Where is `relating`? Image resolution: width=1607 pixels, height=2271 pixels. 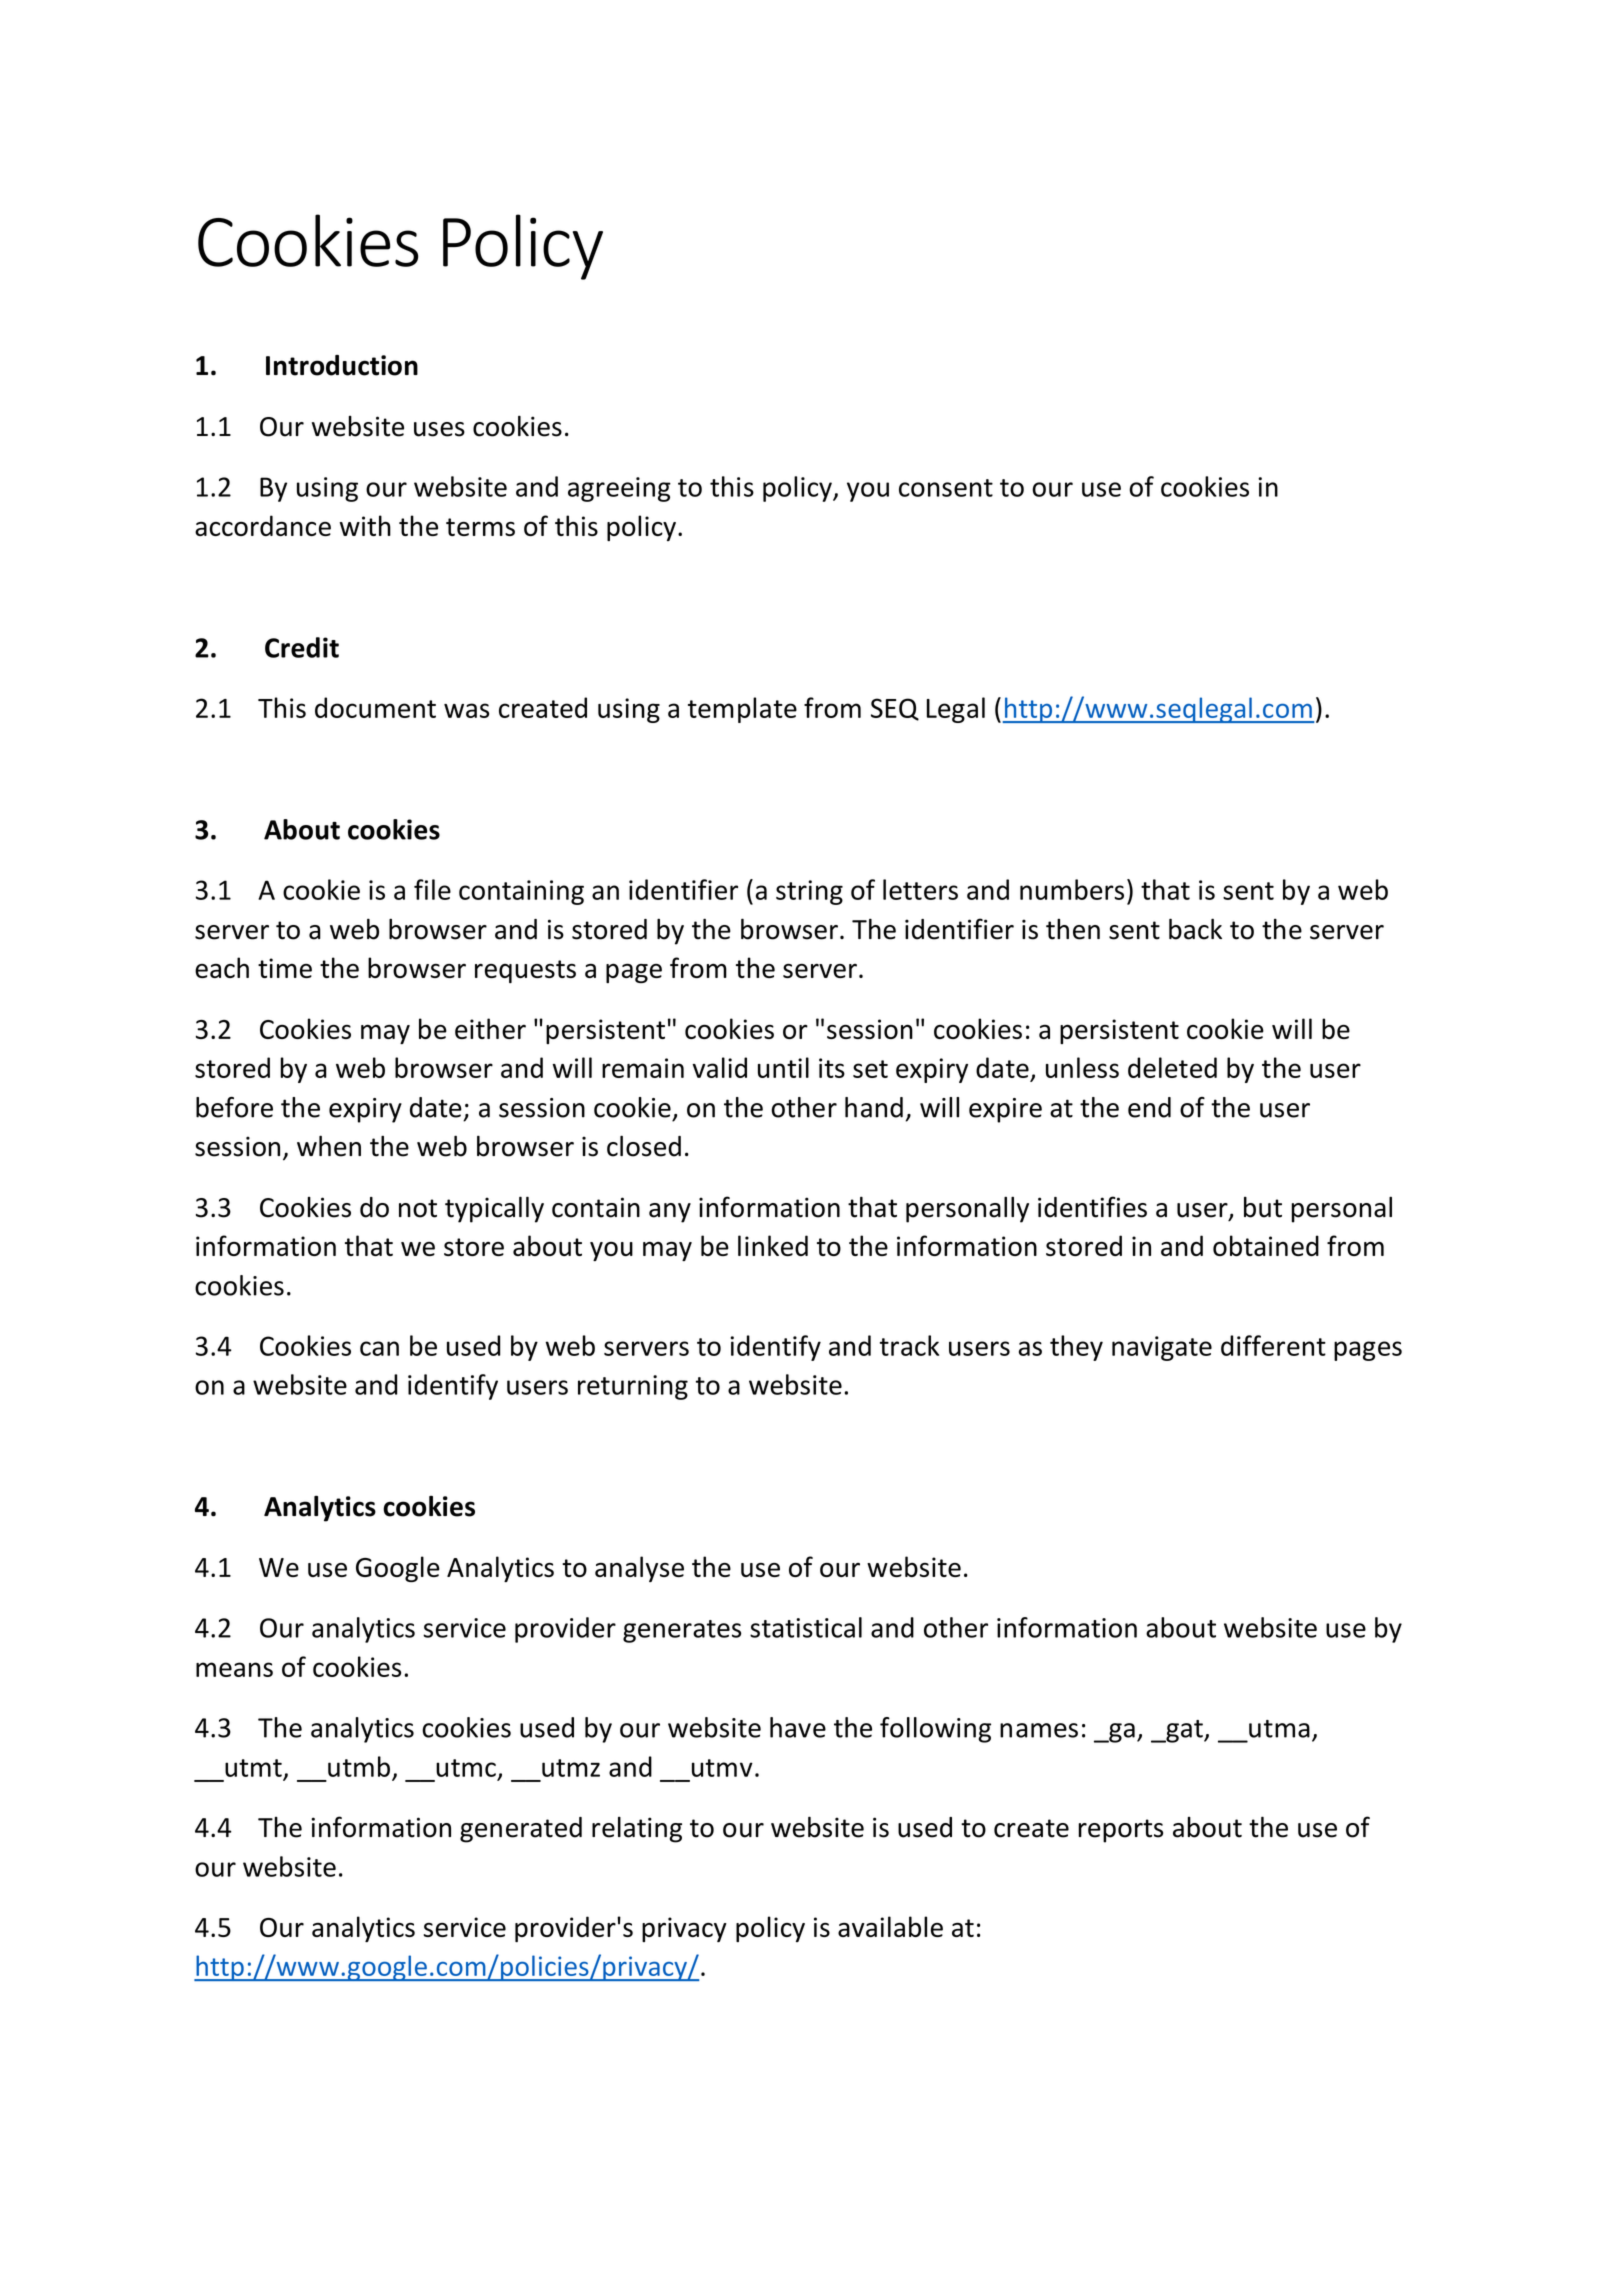
relating is located at coordinates (637, 1829).
